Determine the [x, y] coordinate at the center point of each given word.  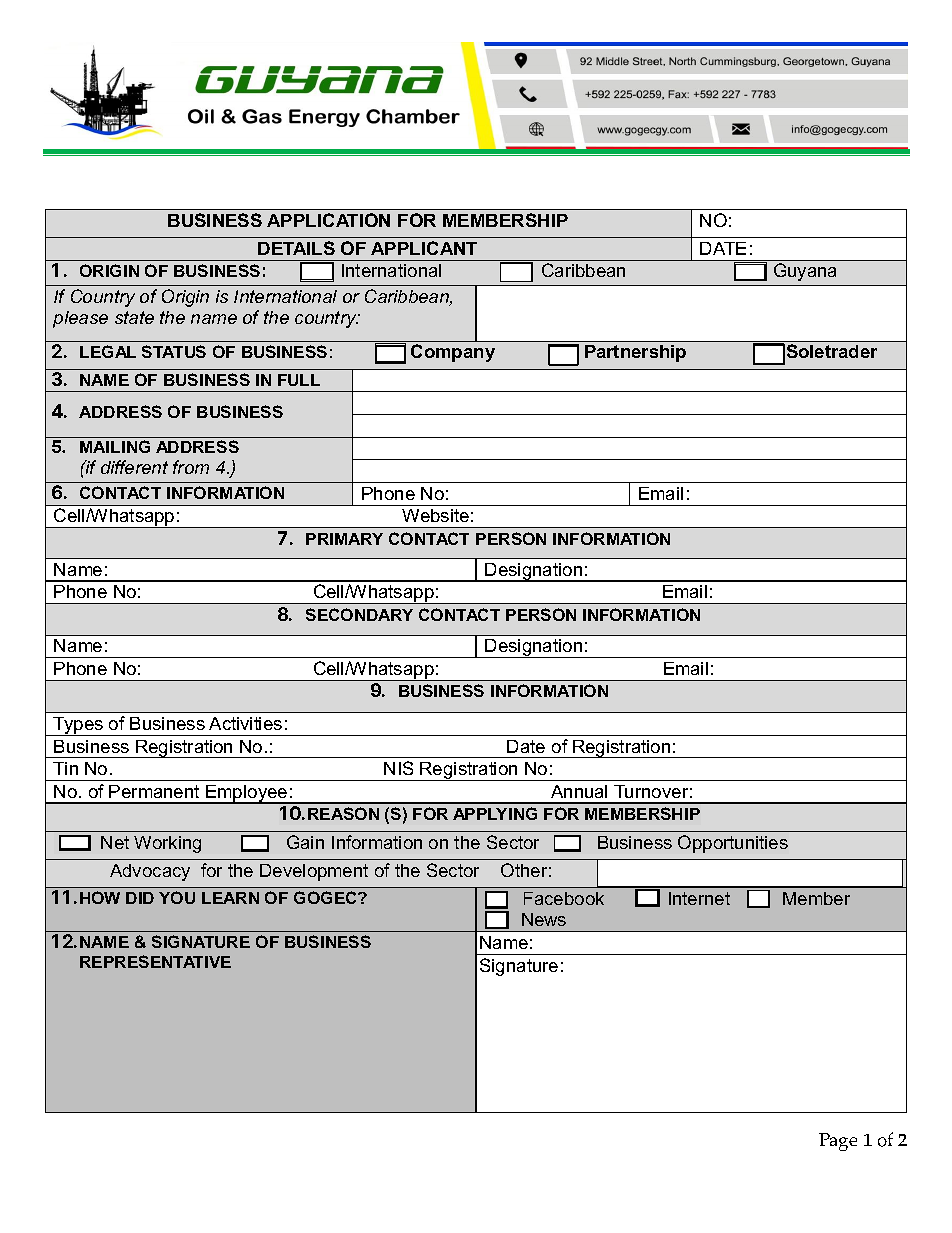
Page [838, 1142]
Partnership [635, 353]
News [544, 919]
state [134, 317]
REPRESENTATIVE [155, 961]
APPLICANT [424, 248]
